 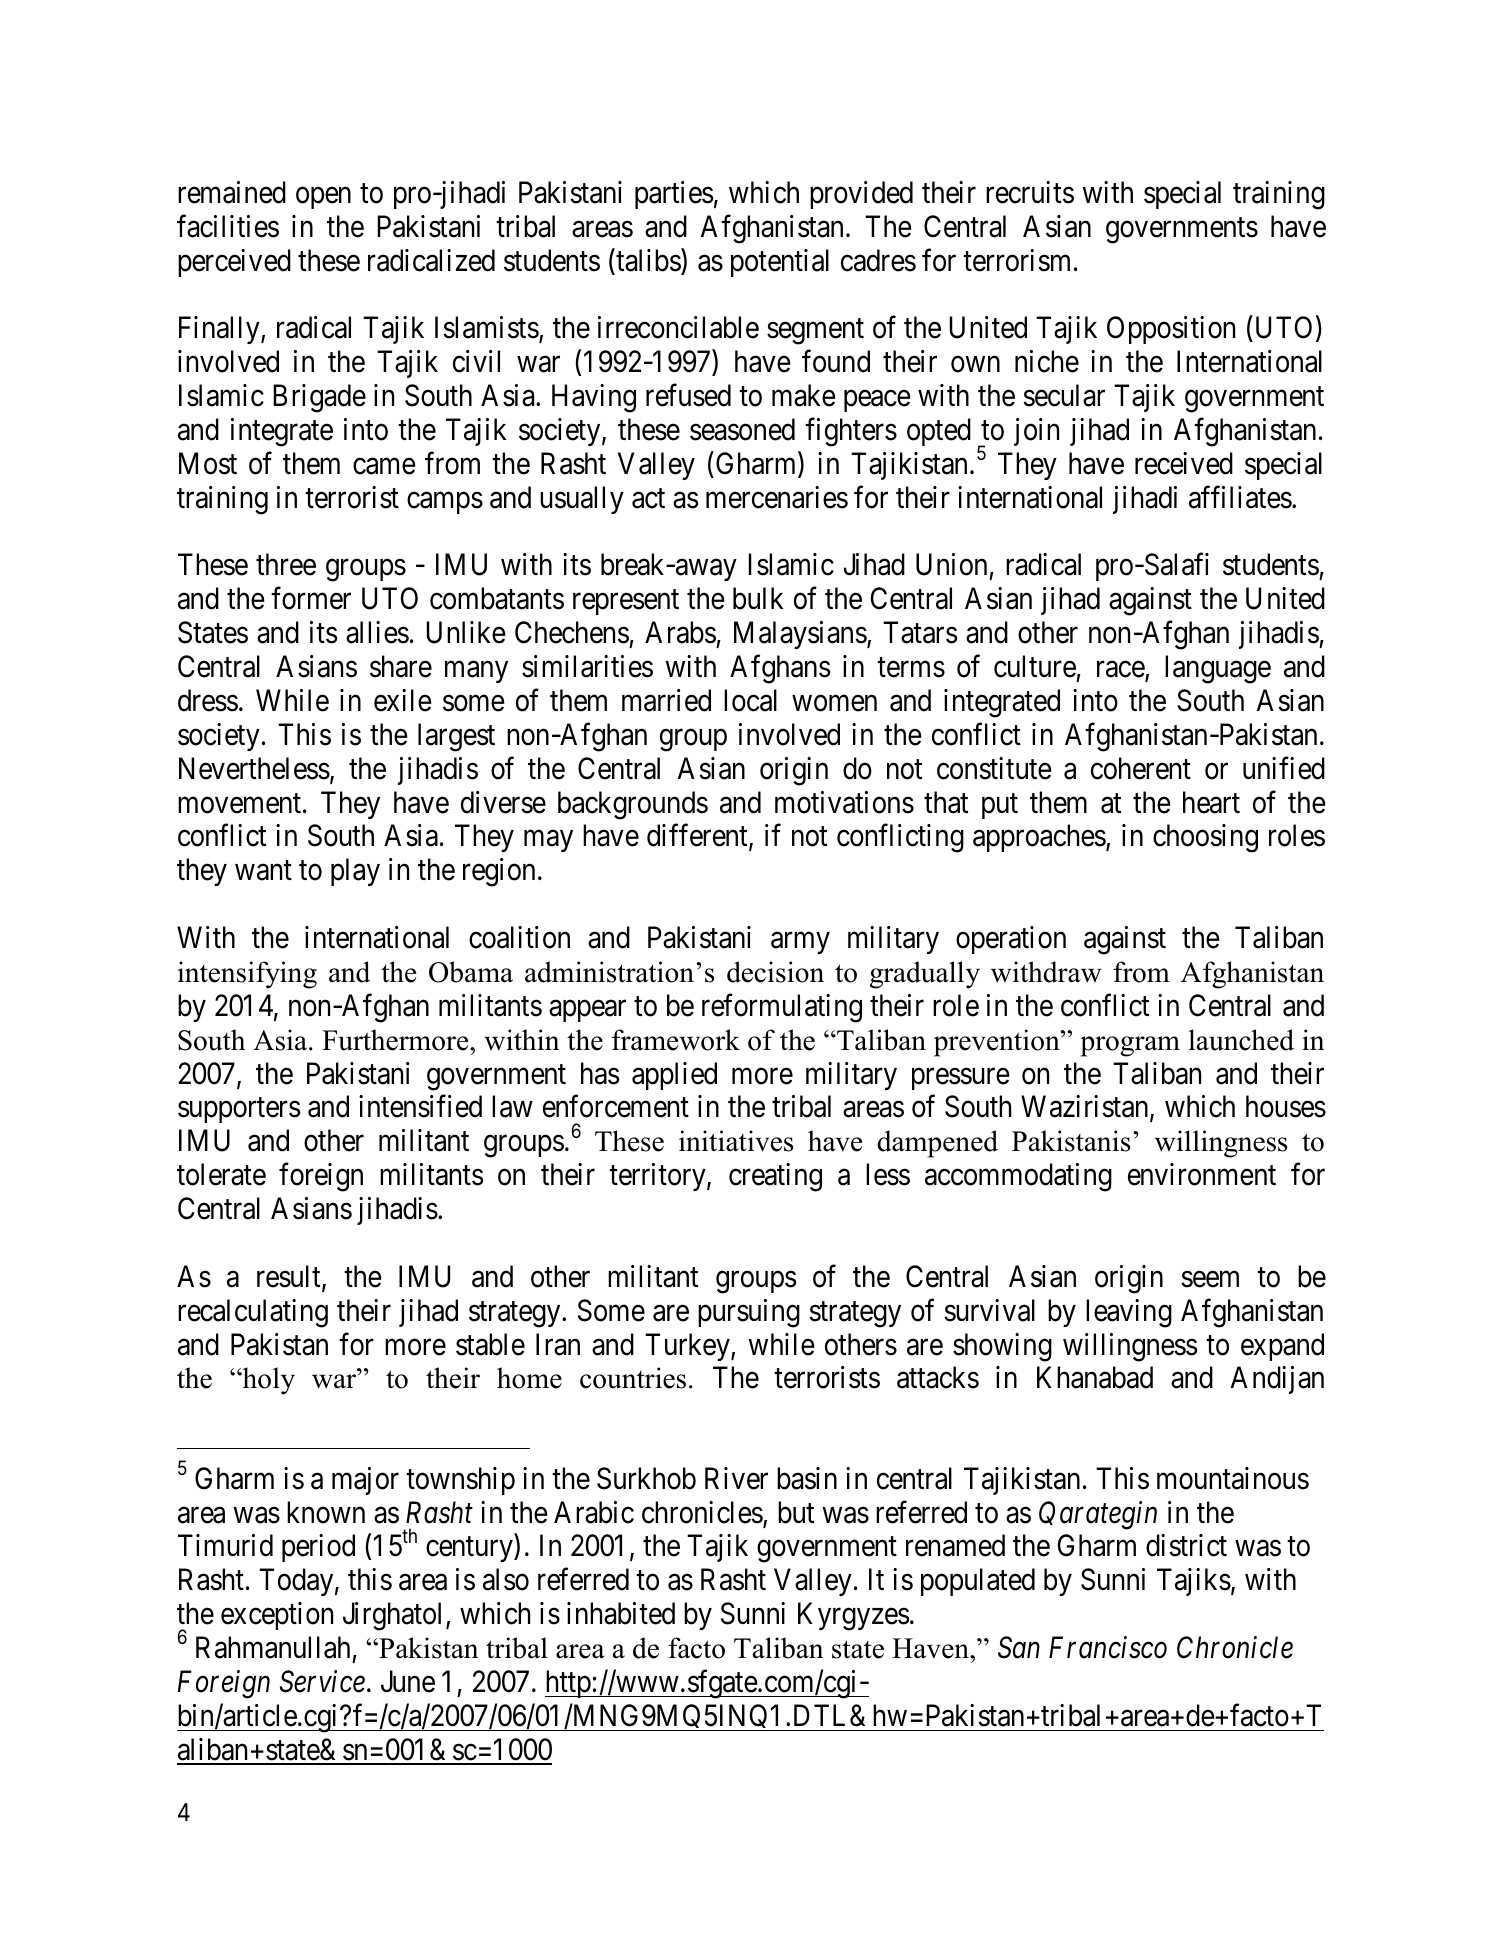 I want to click on race, so click(x=1121, y=671).
